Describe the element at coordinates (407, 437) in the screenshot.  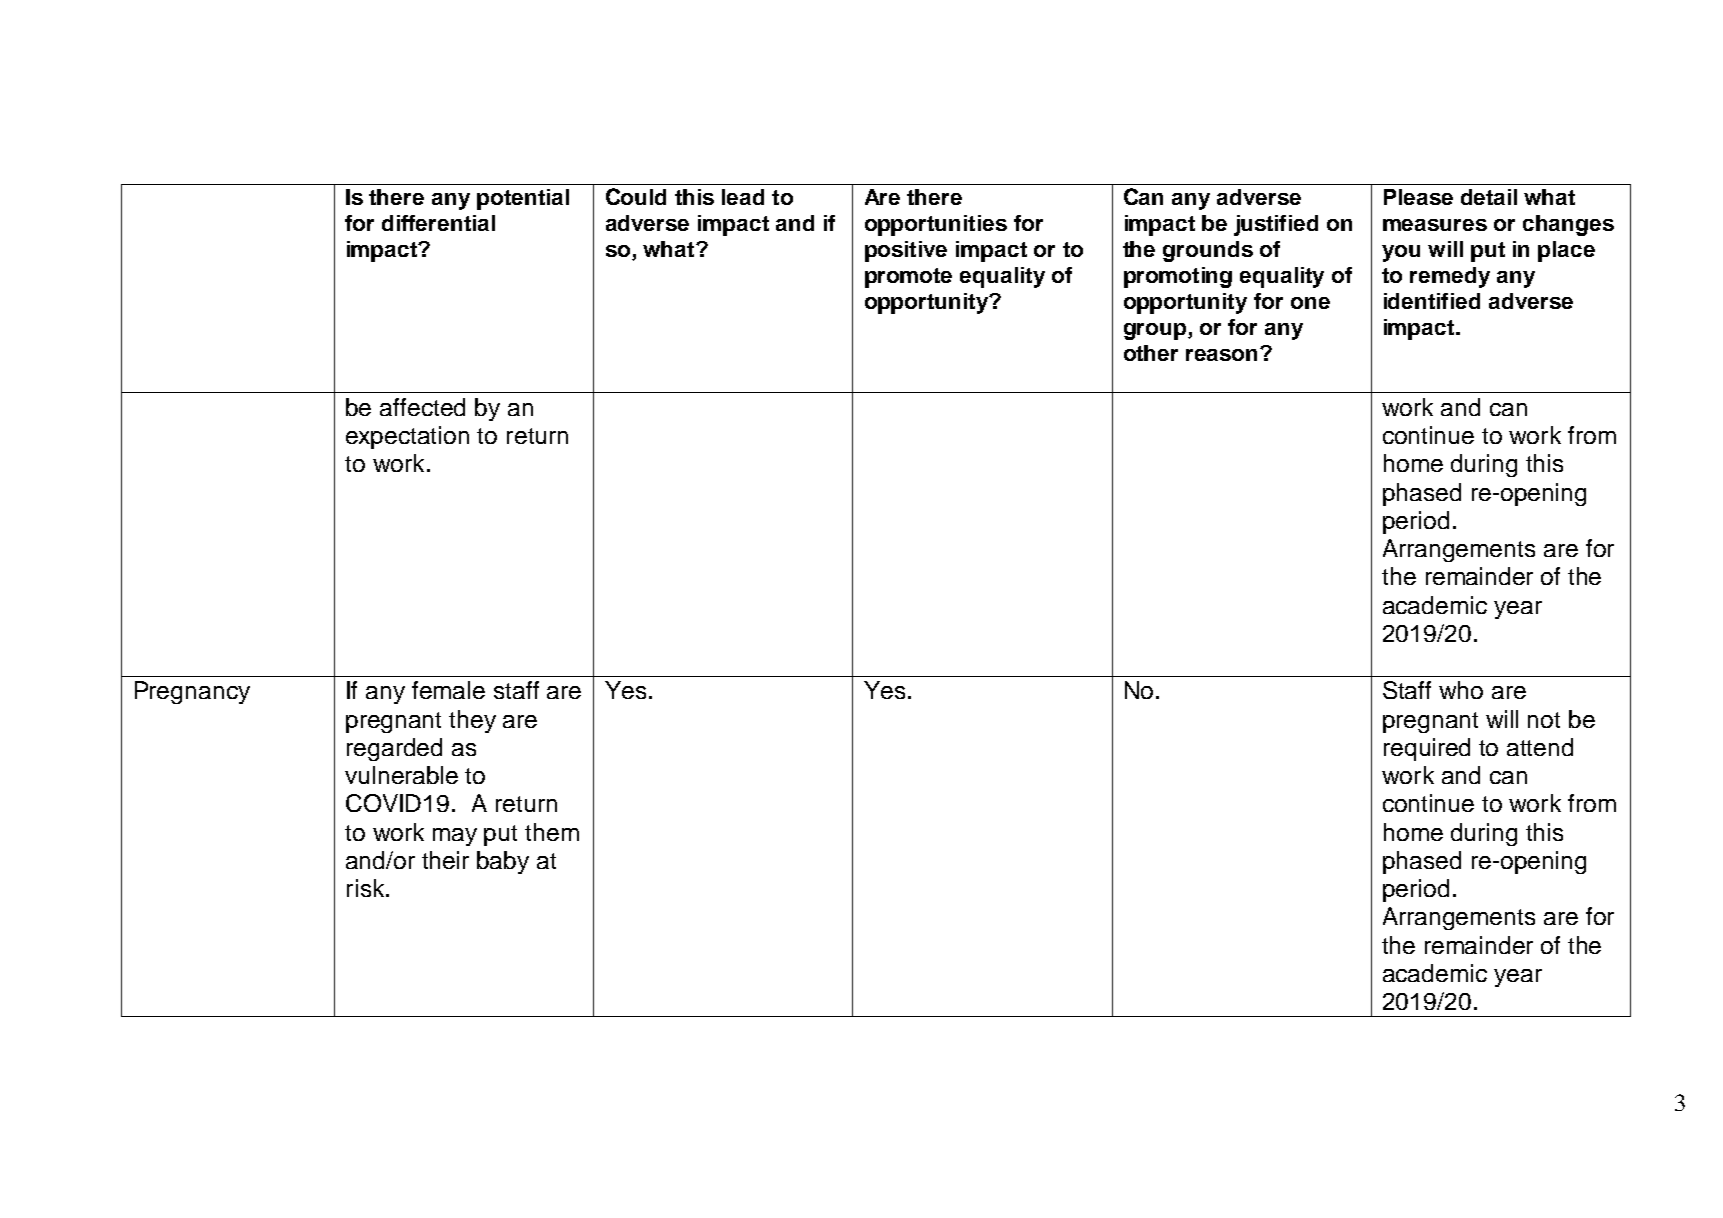
I see `expectation` at that location.
